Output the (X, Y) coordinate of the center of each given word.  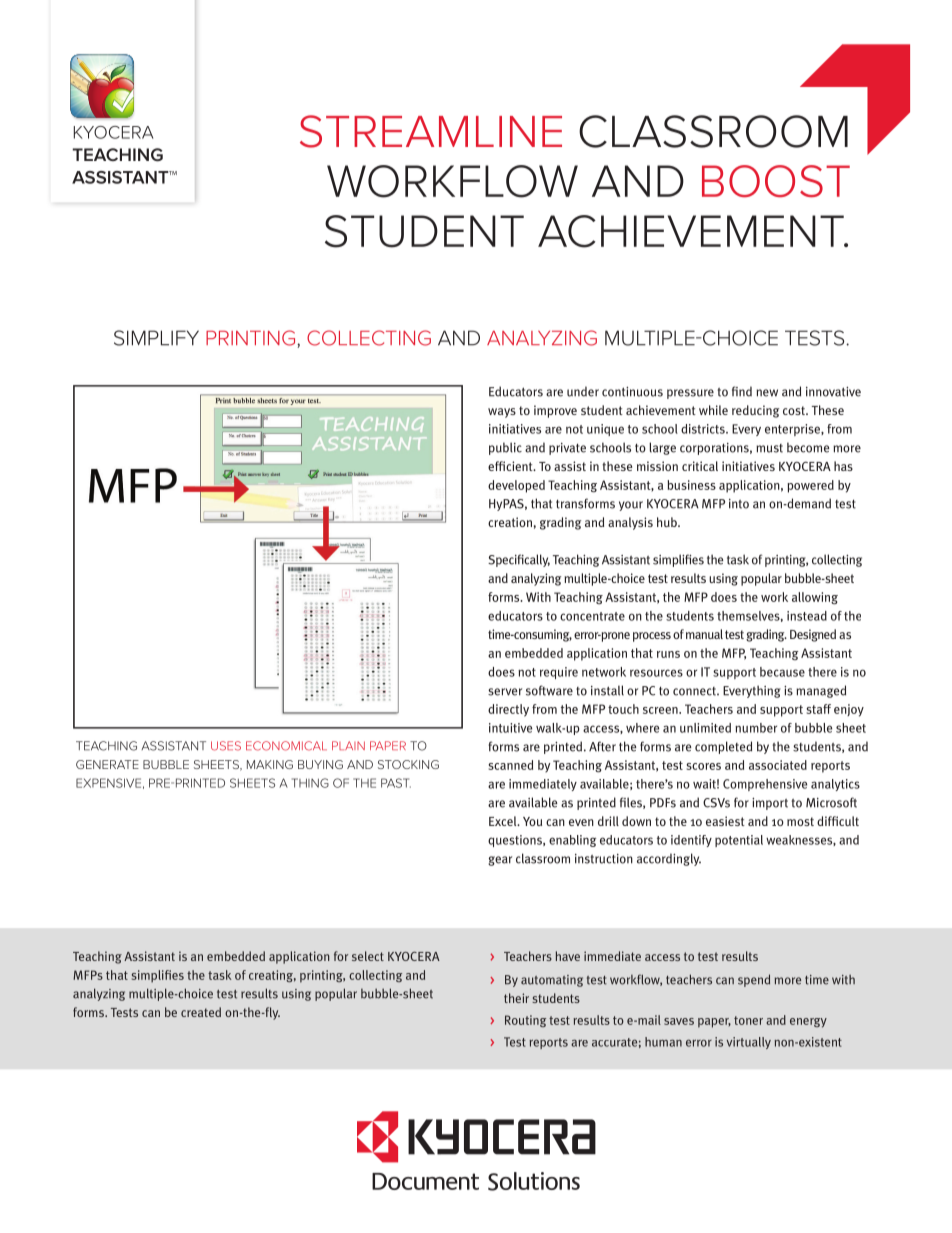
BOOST (776, 181)
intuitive (510, 728)
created (201, 1012)
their (516, 998)
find (742, 391)
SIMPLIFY (156, 338)
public (505, 448)
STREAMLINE (431, 131)
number (756, 728)
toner (748, 1020)
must (769, 448)
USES (226, 746)
